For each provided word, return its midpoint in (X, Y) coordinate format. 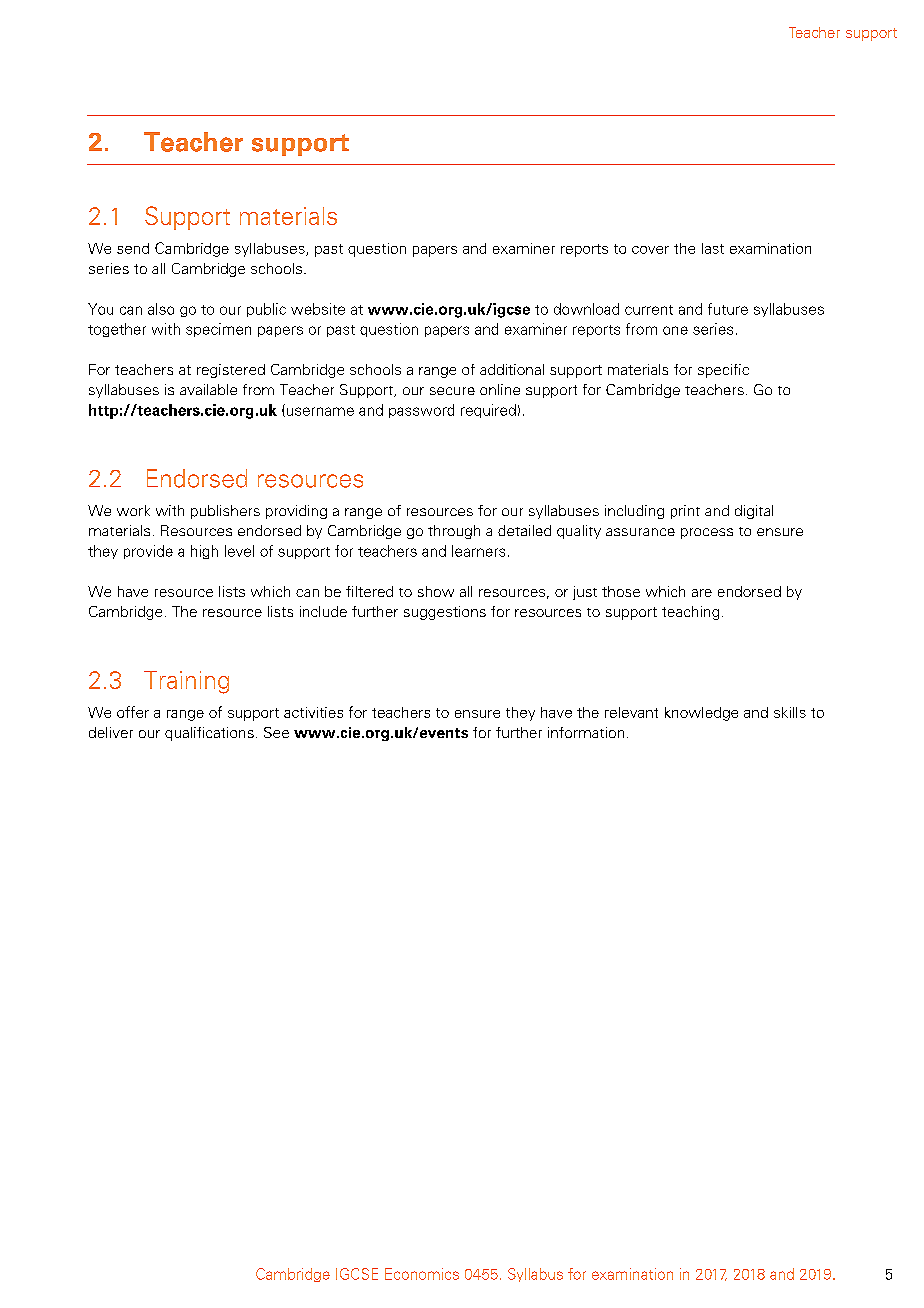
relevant (631, 712)
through (454, 532)
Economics (422, 1274)
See (276, 732)
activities (313, 712)
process (707, 533)
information (586, 732)
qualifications (209, 734)
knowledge (701, 714)
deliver (111, 732)
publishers (225, 512)
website (318, 309)
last (713, 248)
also (161, 309)
